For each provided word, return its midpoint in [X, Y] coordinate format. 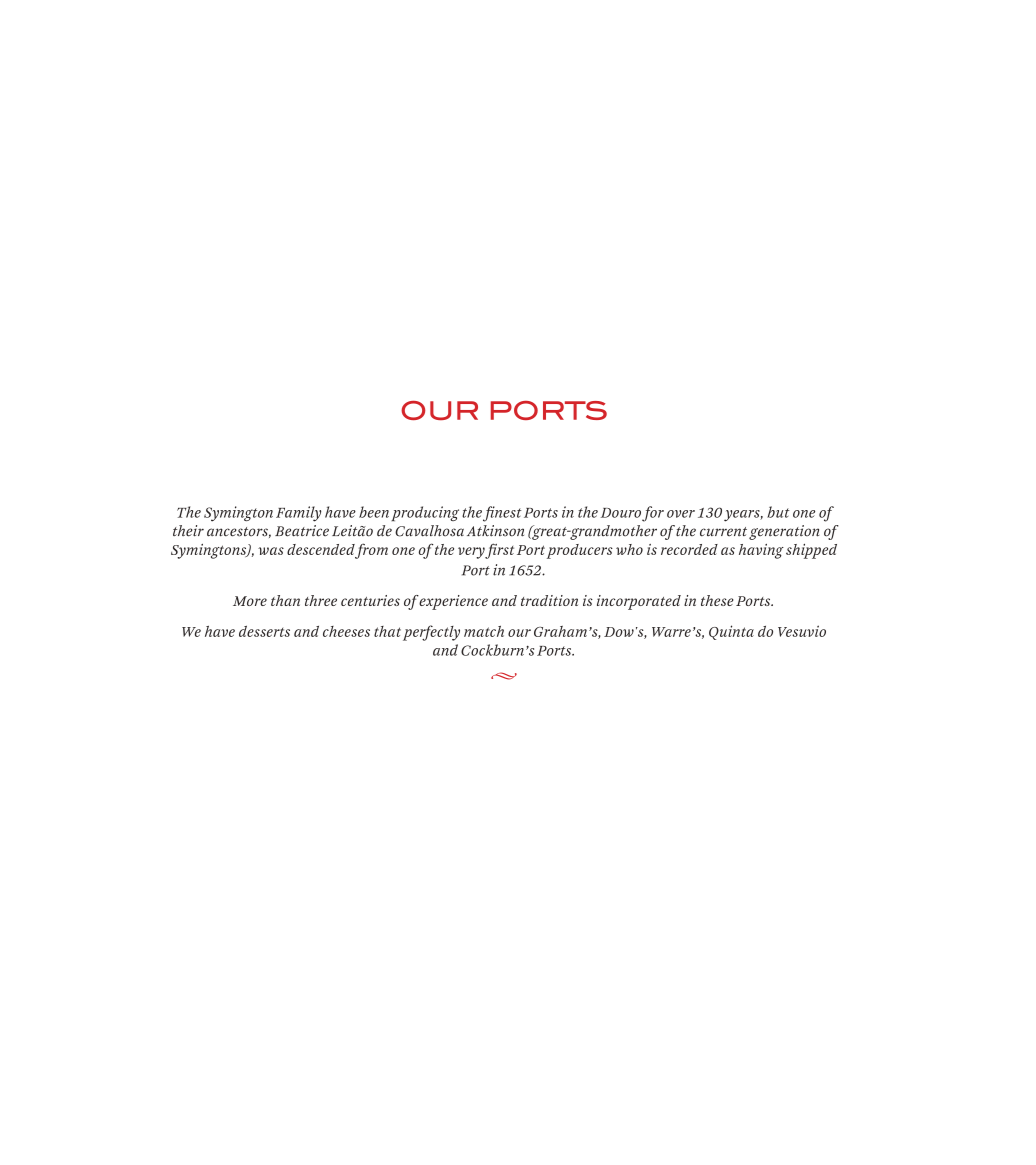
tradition [549, 600]
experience [453, 602]
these [717, 600]
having [761, 551]
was [271, 551]
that [387, 631]
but [778, 512]
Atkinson [495, 531]
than [285, 600]
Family [298, 514]
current [723, 531]
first [499, 551]
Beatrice [302, 531]
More [250, 601]
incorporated [639, 602]
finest [502, 514]
